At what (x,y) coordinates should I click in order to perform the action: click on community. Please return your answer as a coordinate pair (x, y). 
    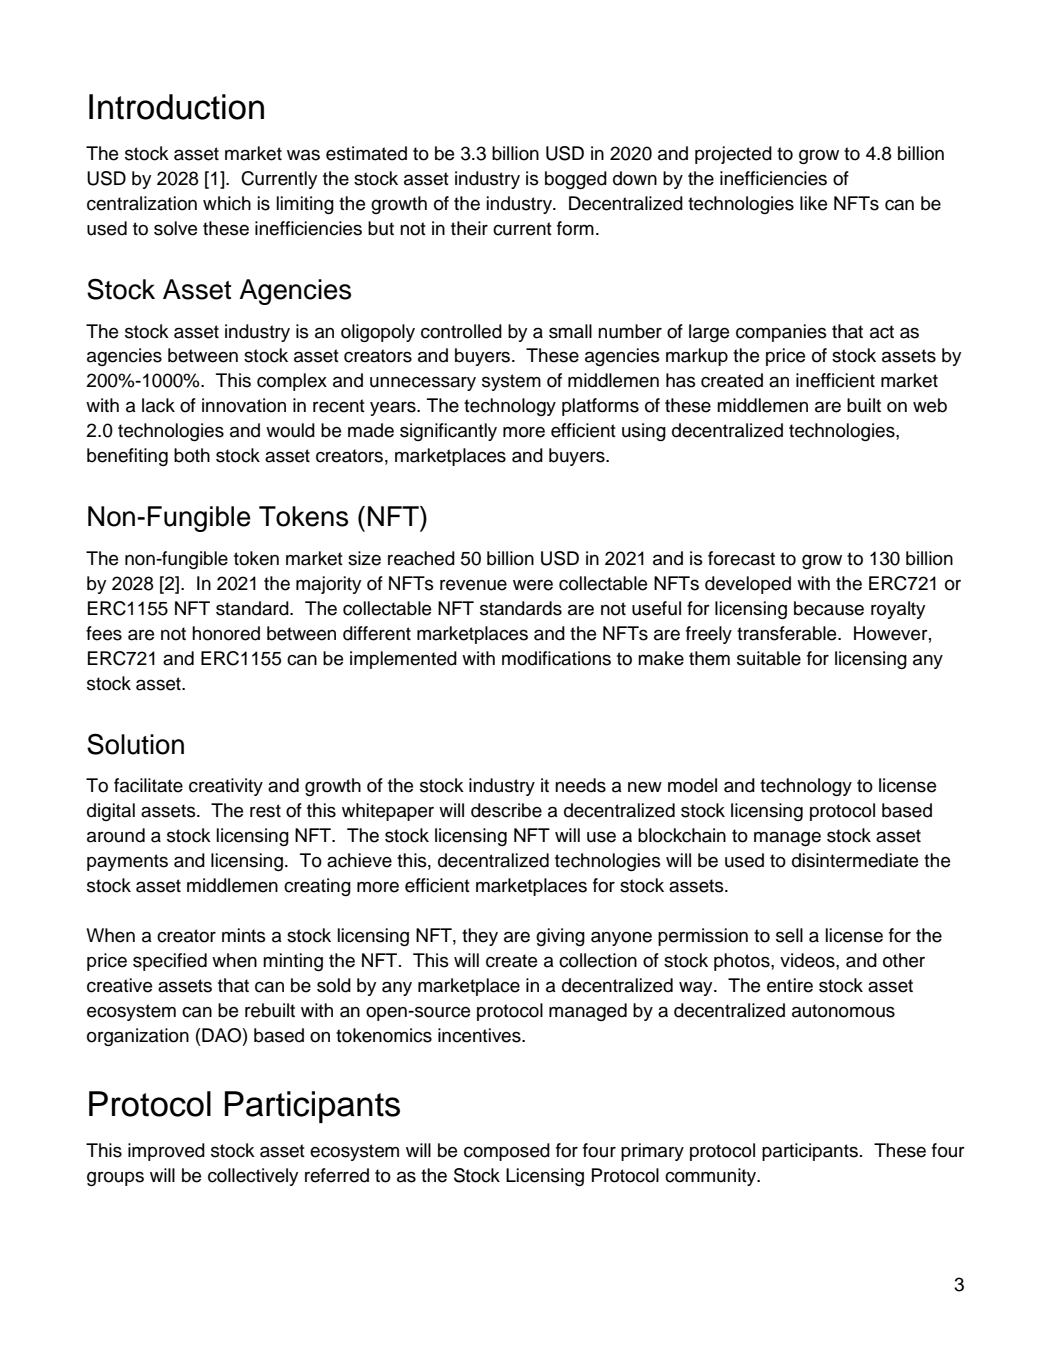
    Looking at the image, I should click on (712, 1177).
